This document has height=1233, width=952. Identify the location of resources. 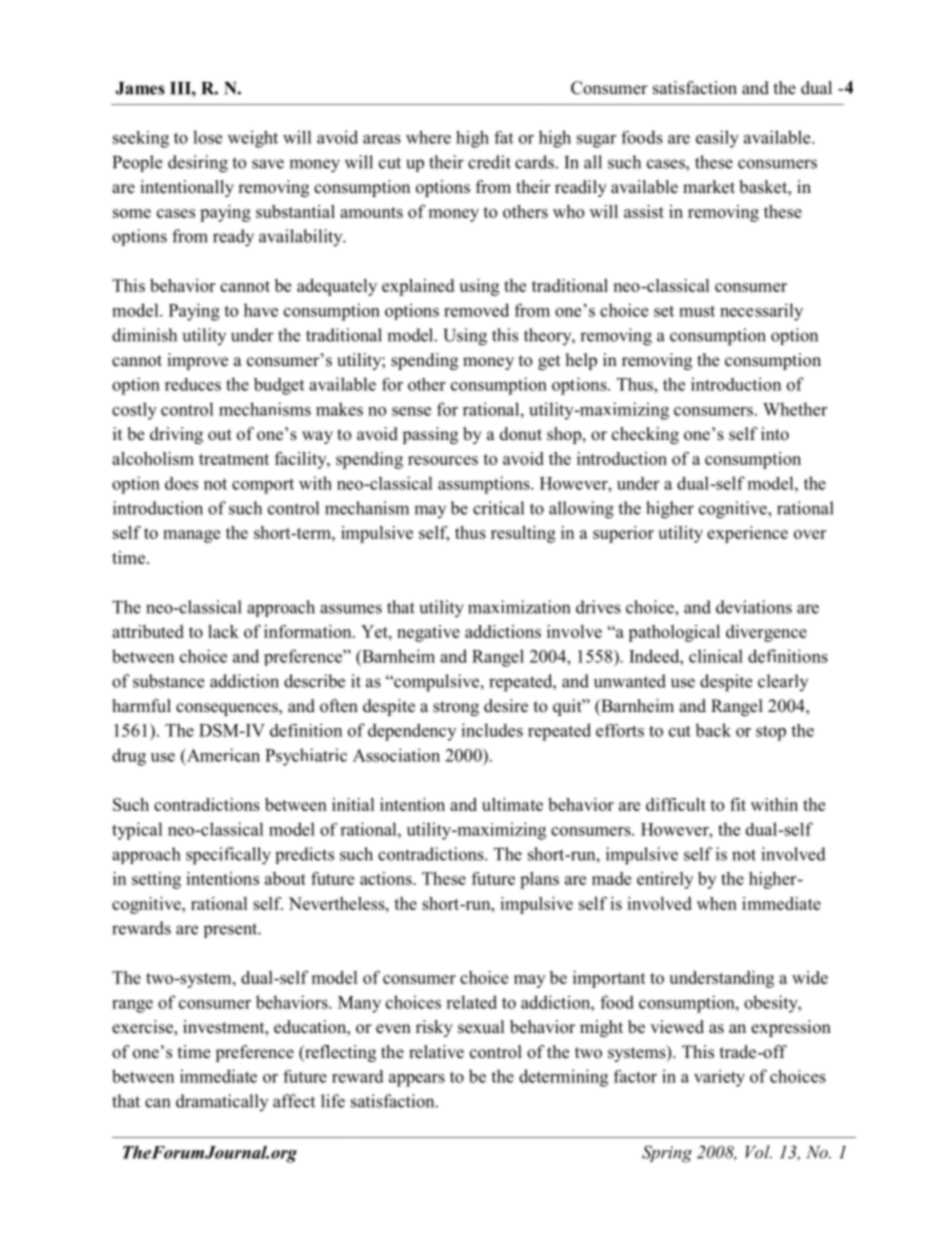
(443, 460).
